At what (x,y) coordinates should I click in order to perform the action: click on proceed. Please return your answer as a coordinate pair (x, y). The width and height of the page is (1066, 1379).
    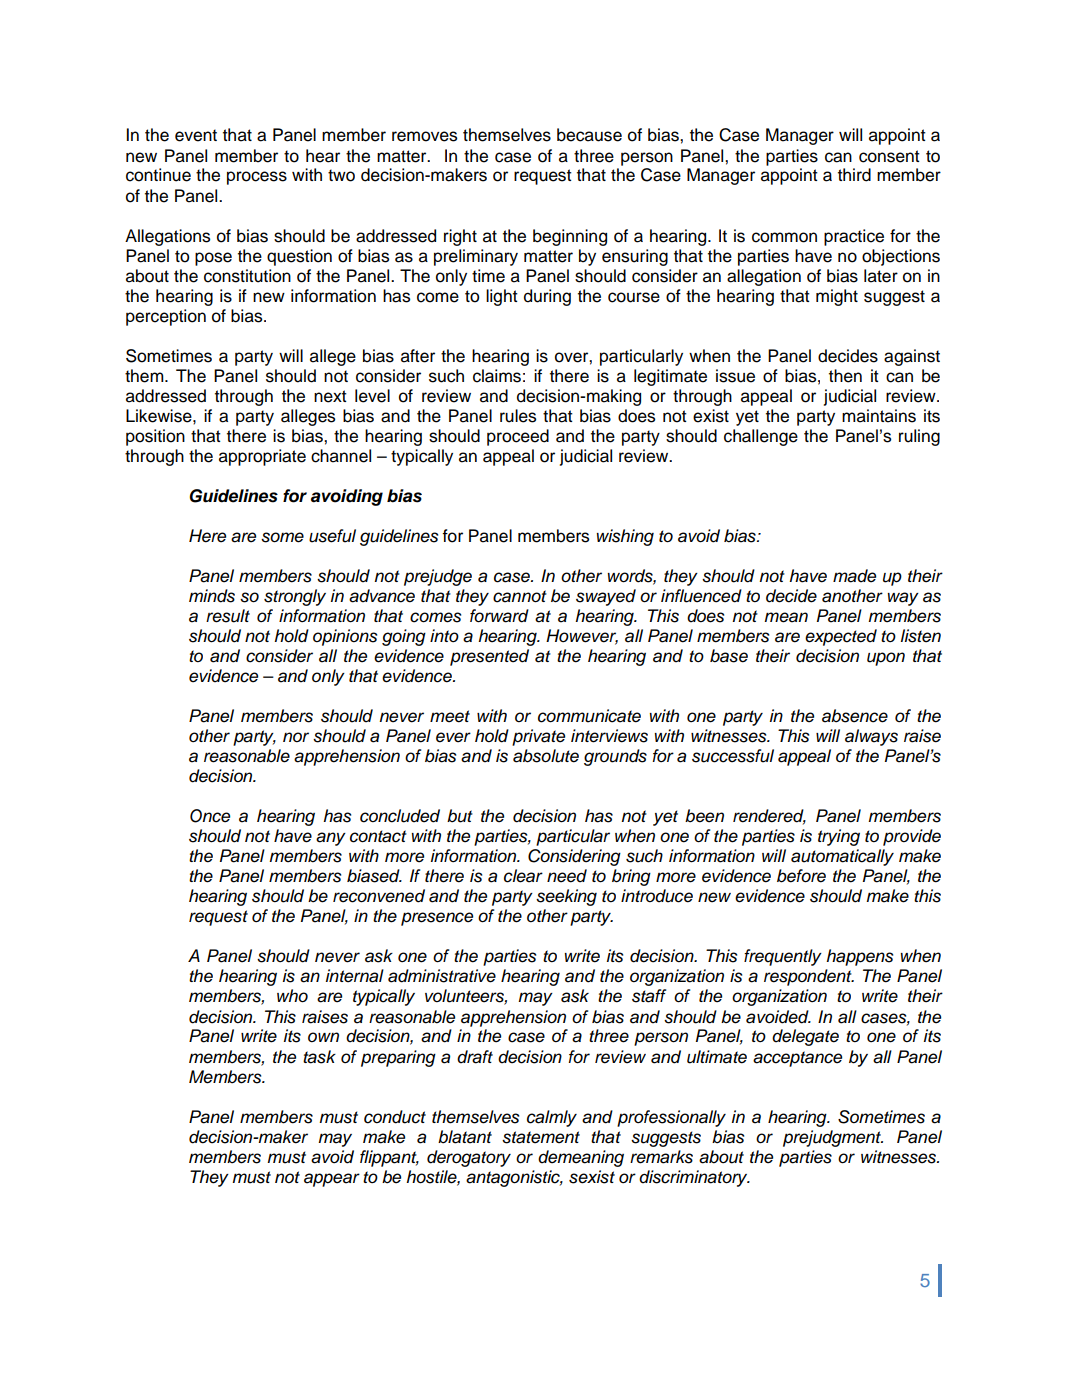
    Looking at the image, I should click on (518, 437).
